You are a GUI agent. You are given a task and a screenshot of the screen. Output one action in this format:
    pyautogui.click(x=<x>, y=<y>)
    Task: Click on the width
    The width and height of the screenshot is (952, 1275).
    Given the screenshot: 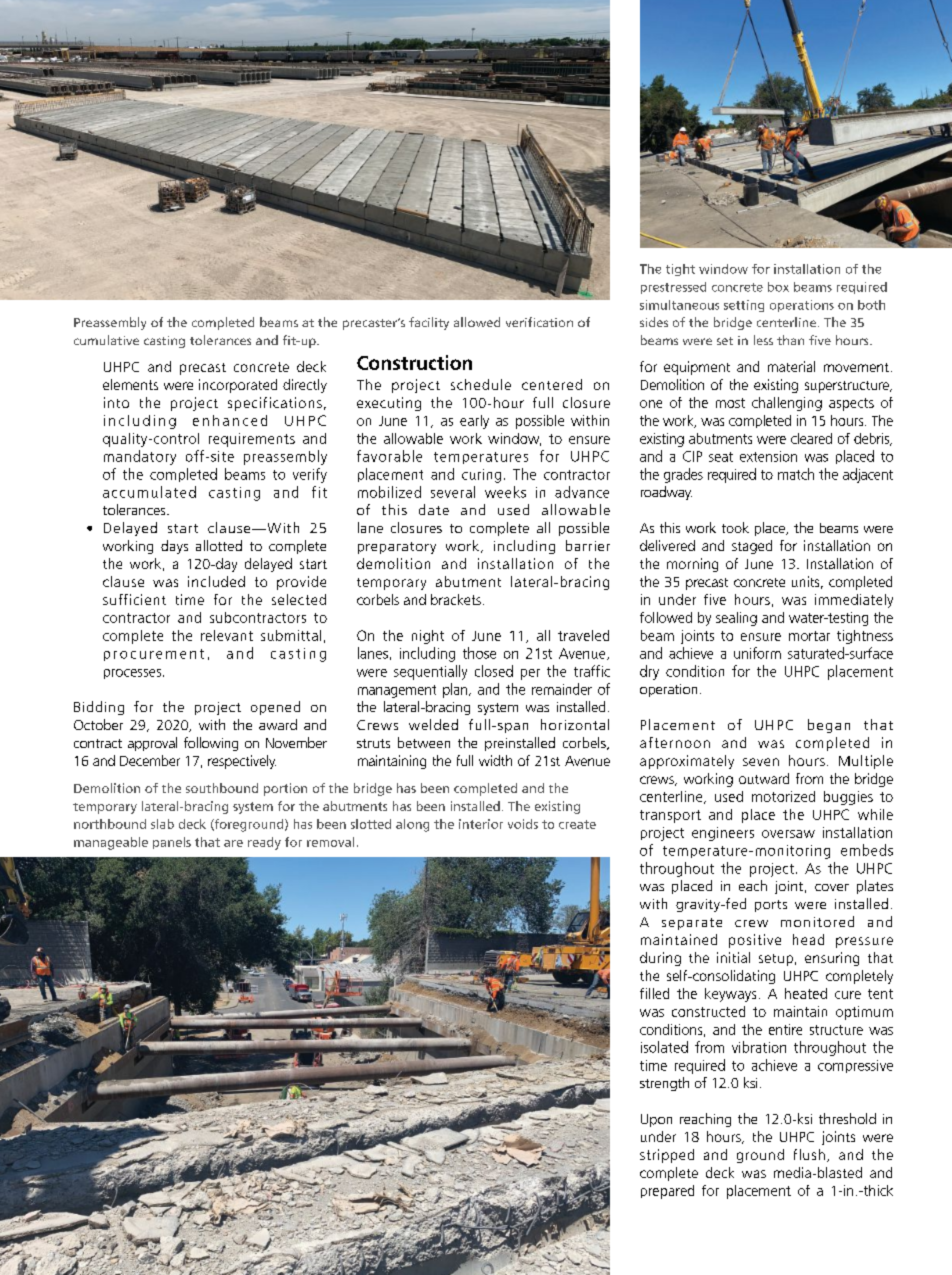 What is the action you would take?
    pyautogui.click(x=495, y=760)
